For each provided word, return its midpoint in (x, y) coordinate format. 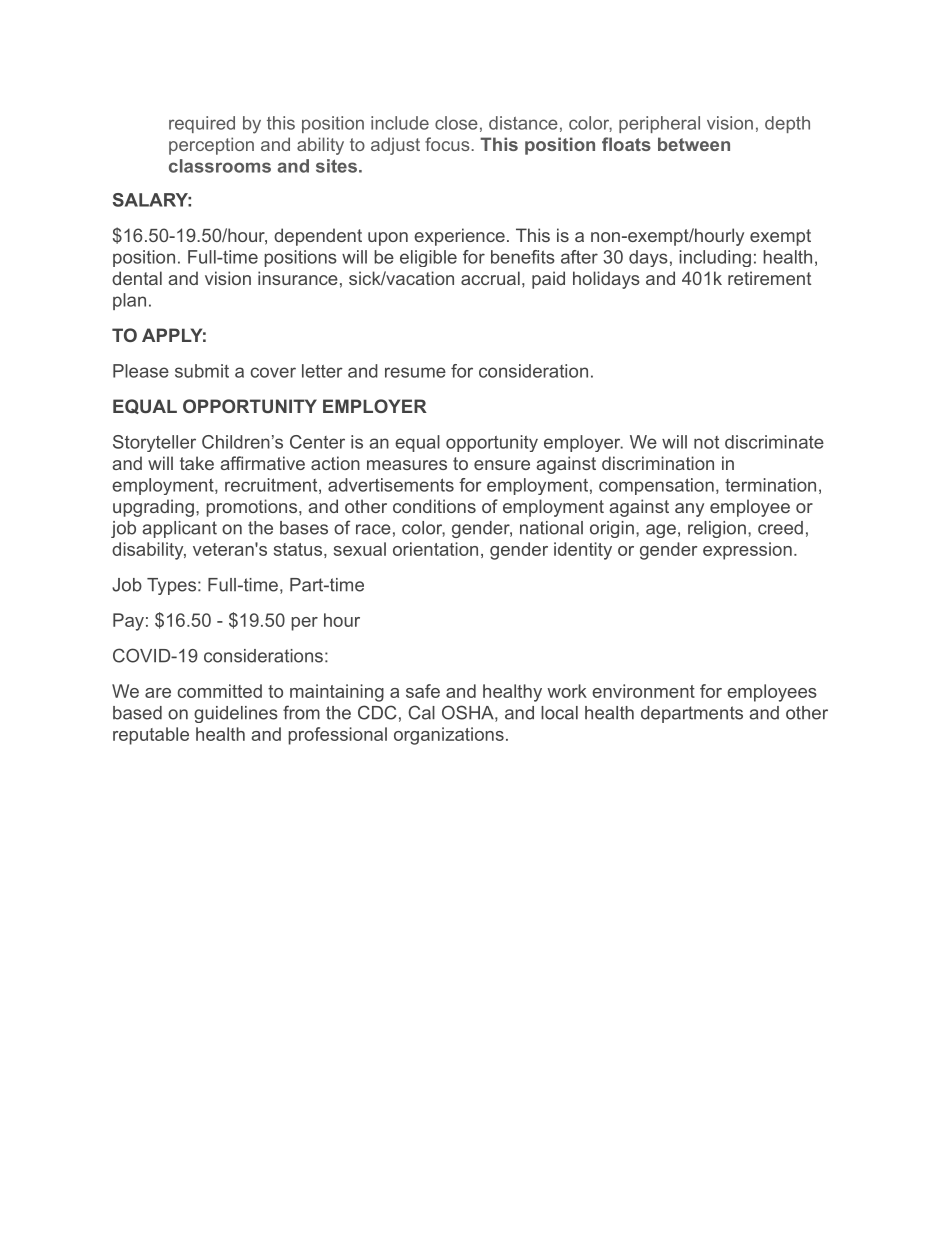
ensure (502, 465)
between (694, 144)
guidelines (236, 714)
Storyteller (154, 443)
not (706, 442)
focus (447, 144)
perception (211, 146)
